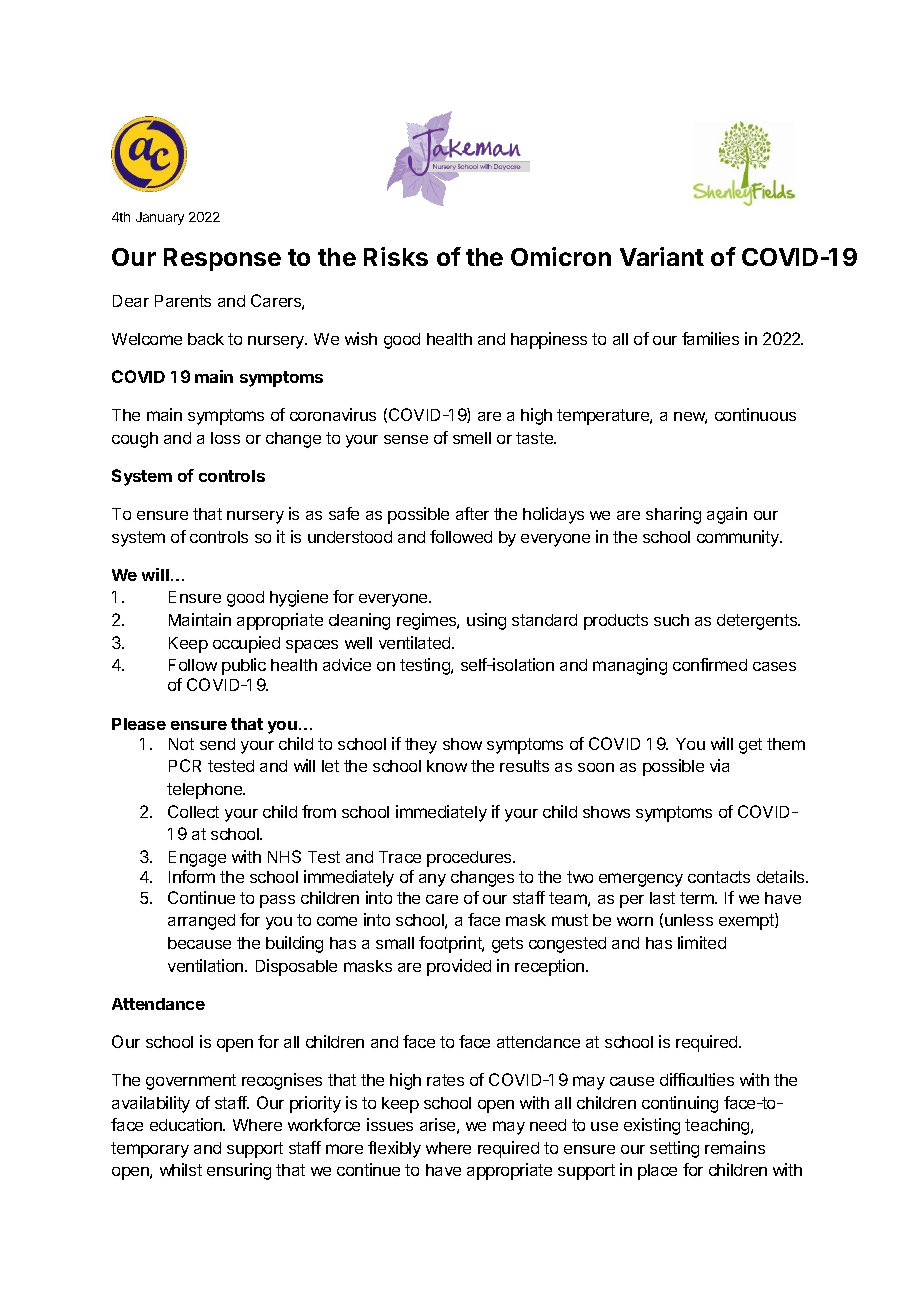 Image resolution: width=924 pixels, height=1308 pixels. Describe the element at coordinates (421, 746) in the screenshot. I see `they` at that location.
